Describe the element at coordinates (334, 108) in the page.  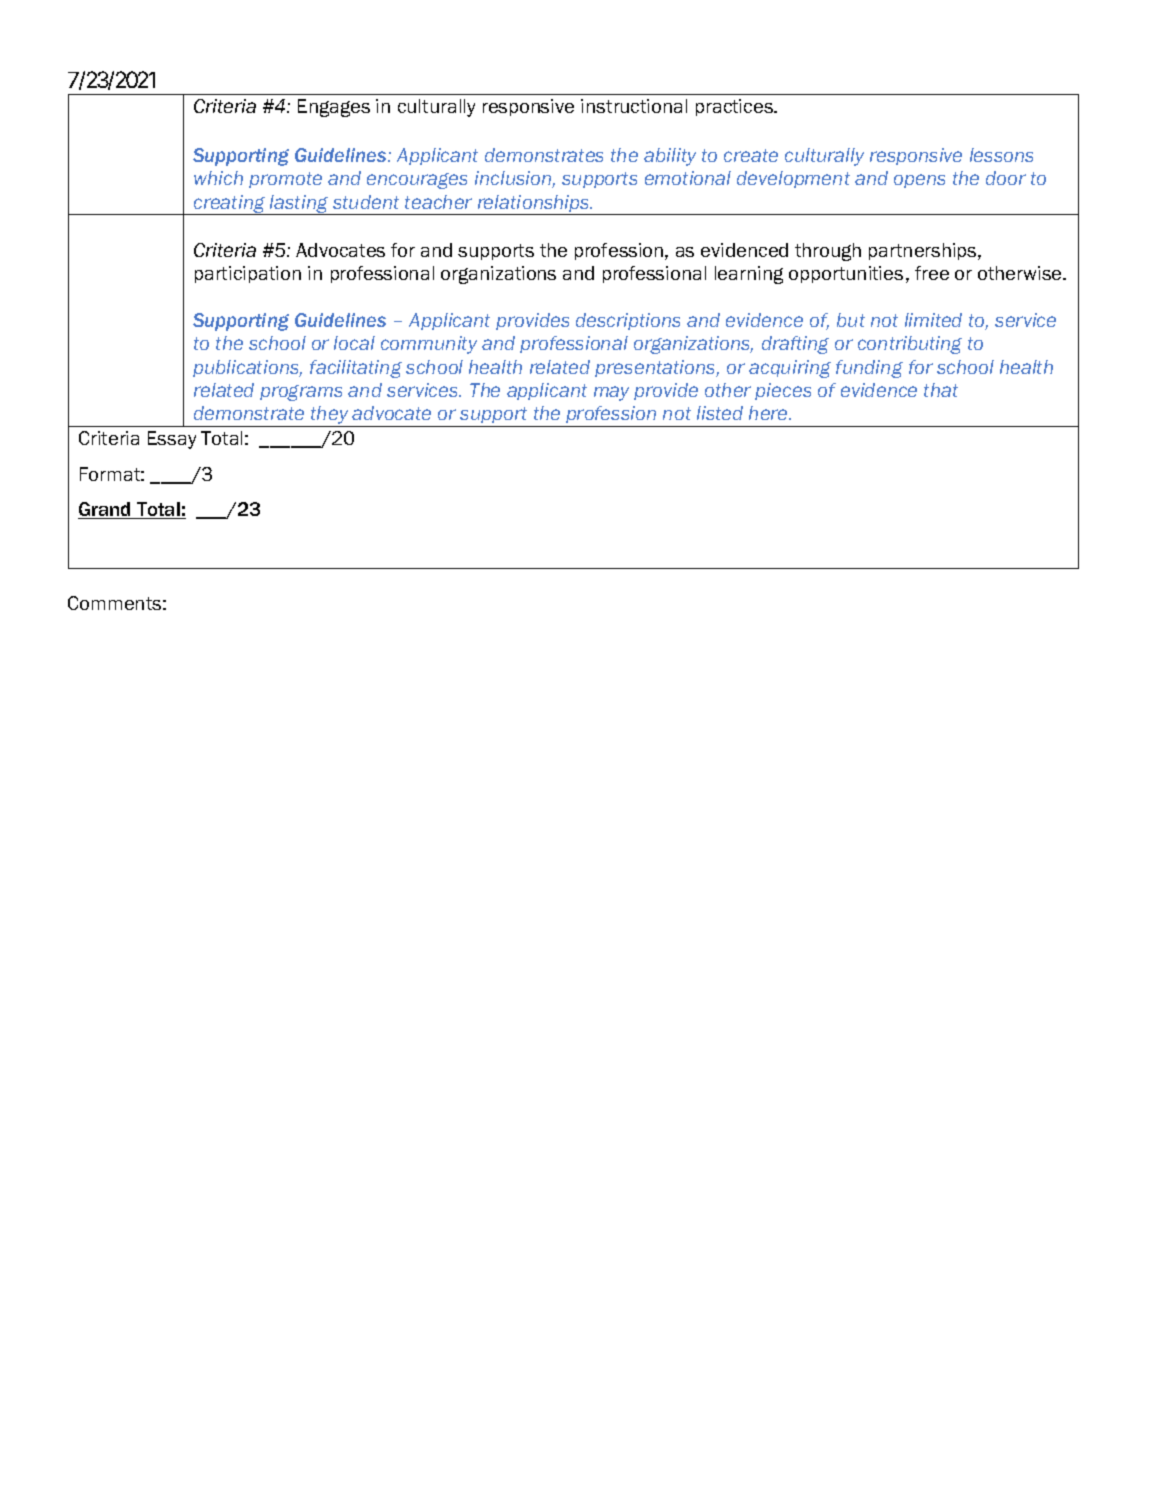
I see `Engages` at that location.
